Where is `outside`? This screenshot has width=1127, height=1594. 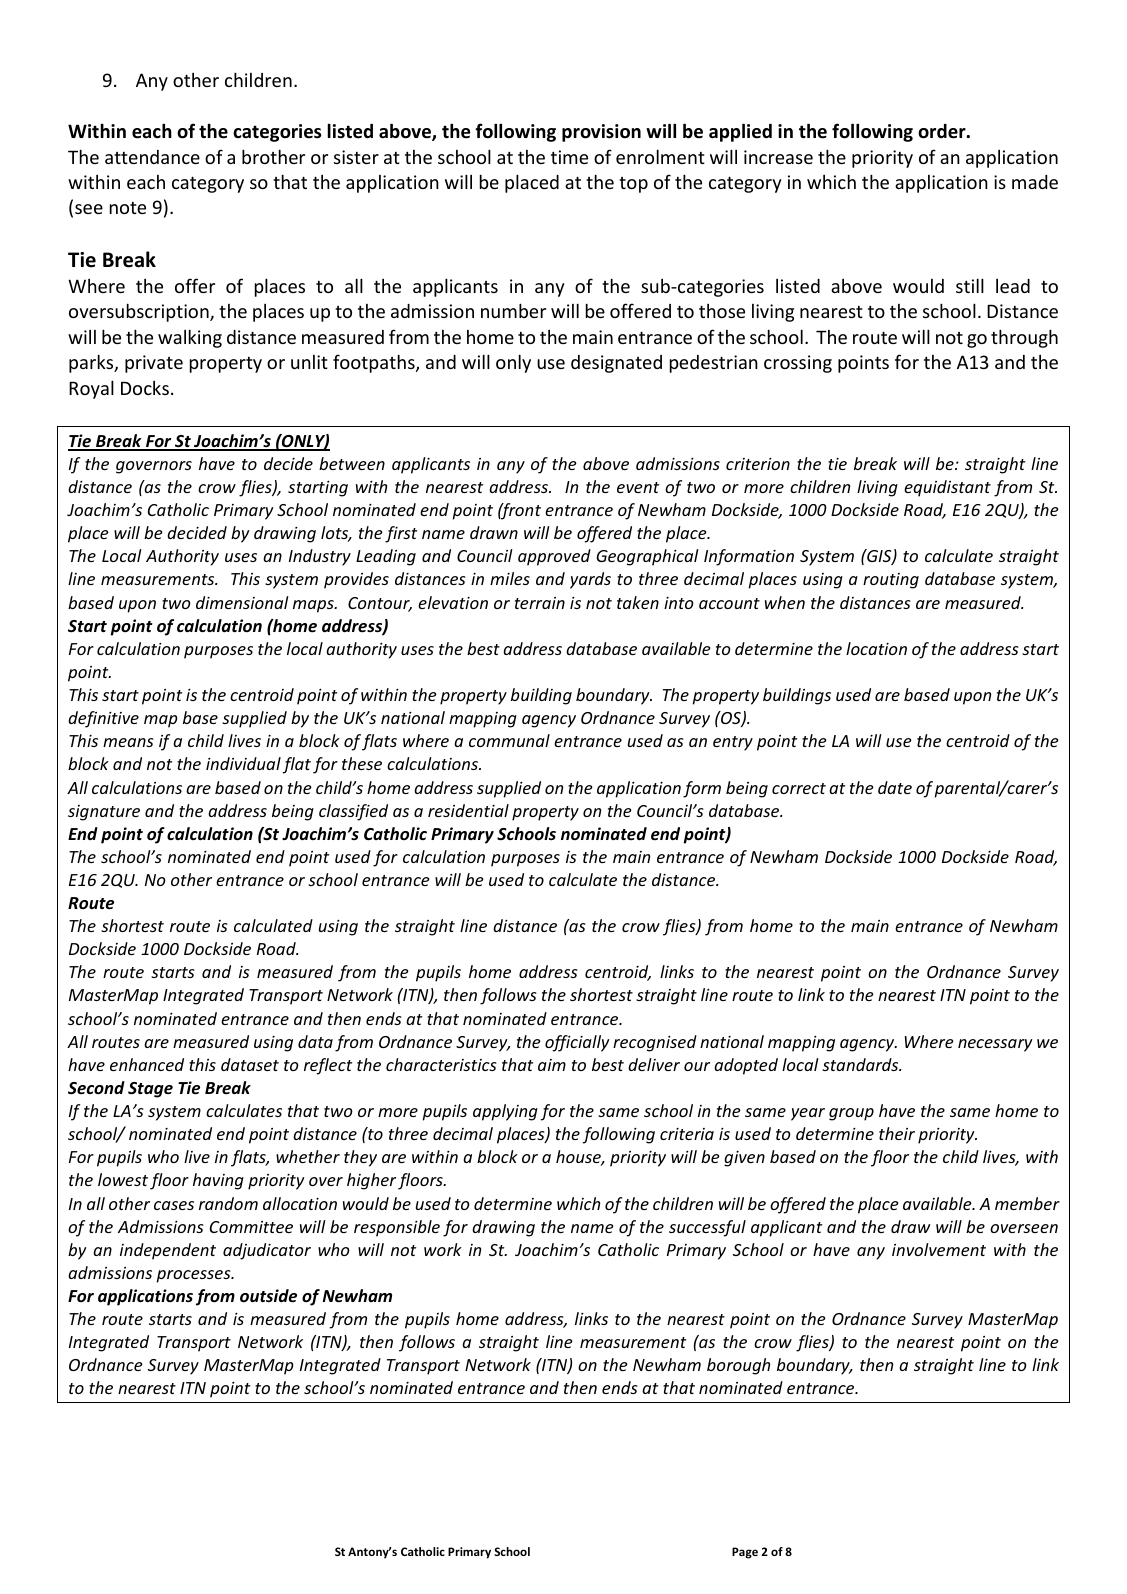 outside is located at coordinates (268, 1296).
